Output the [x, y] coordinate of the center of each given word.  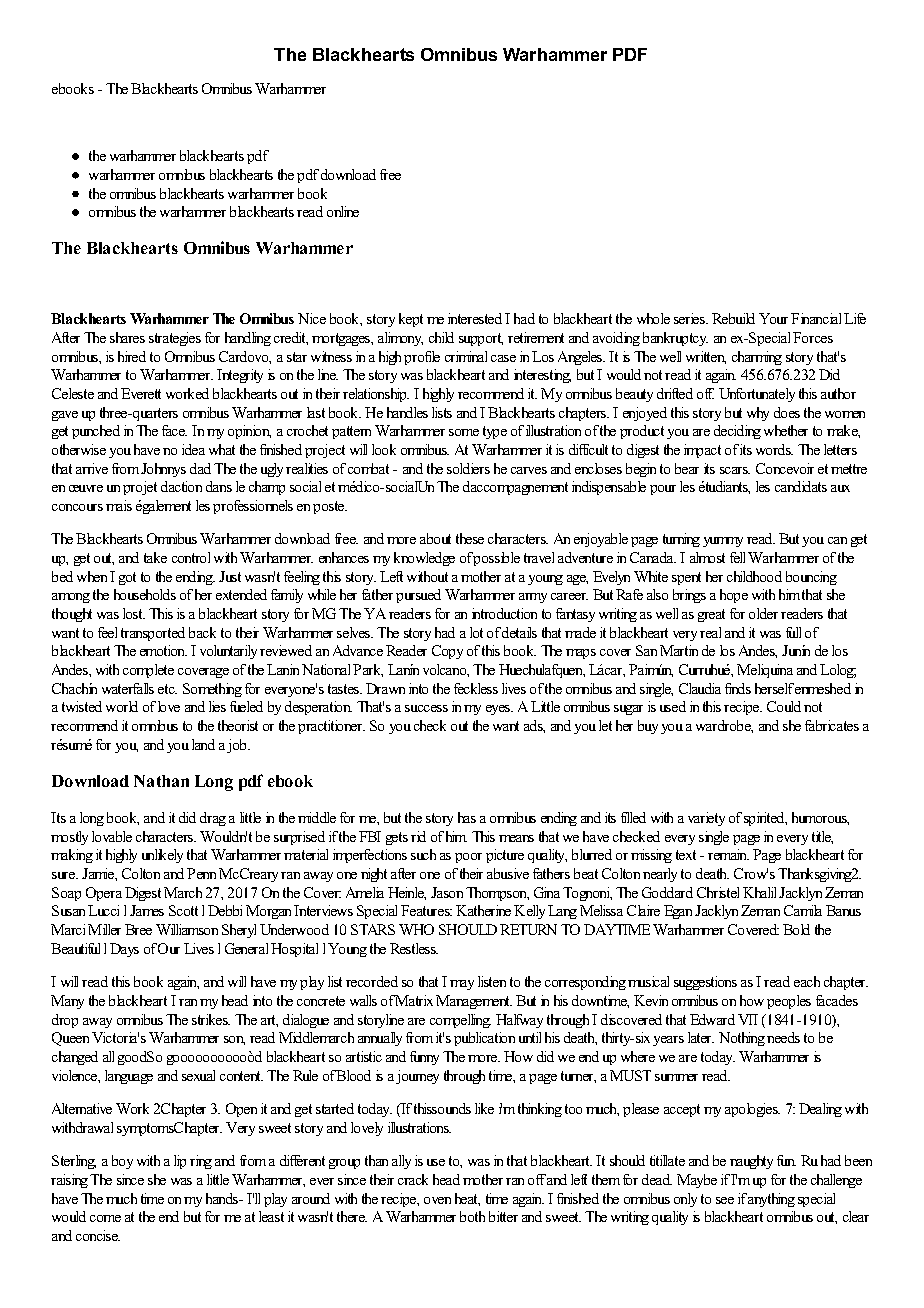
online [343, 211]
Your [773, 318]
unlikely [162, 856]
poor [468, 858]
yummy [723, 542]
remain [728, 854]
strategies [175, 339]
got [127, 578]
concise [98, 1235]
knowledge [424, 559]
